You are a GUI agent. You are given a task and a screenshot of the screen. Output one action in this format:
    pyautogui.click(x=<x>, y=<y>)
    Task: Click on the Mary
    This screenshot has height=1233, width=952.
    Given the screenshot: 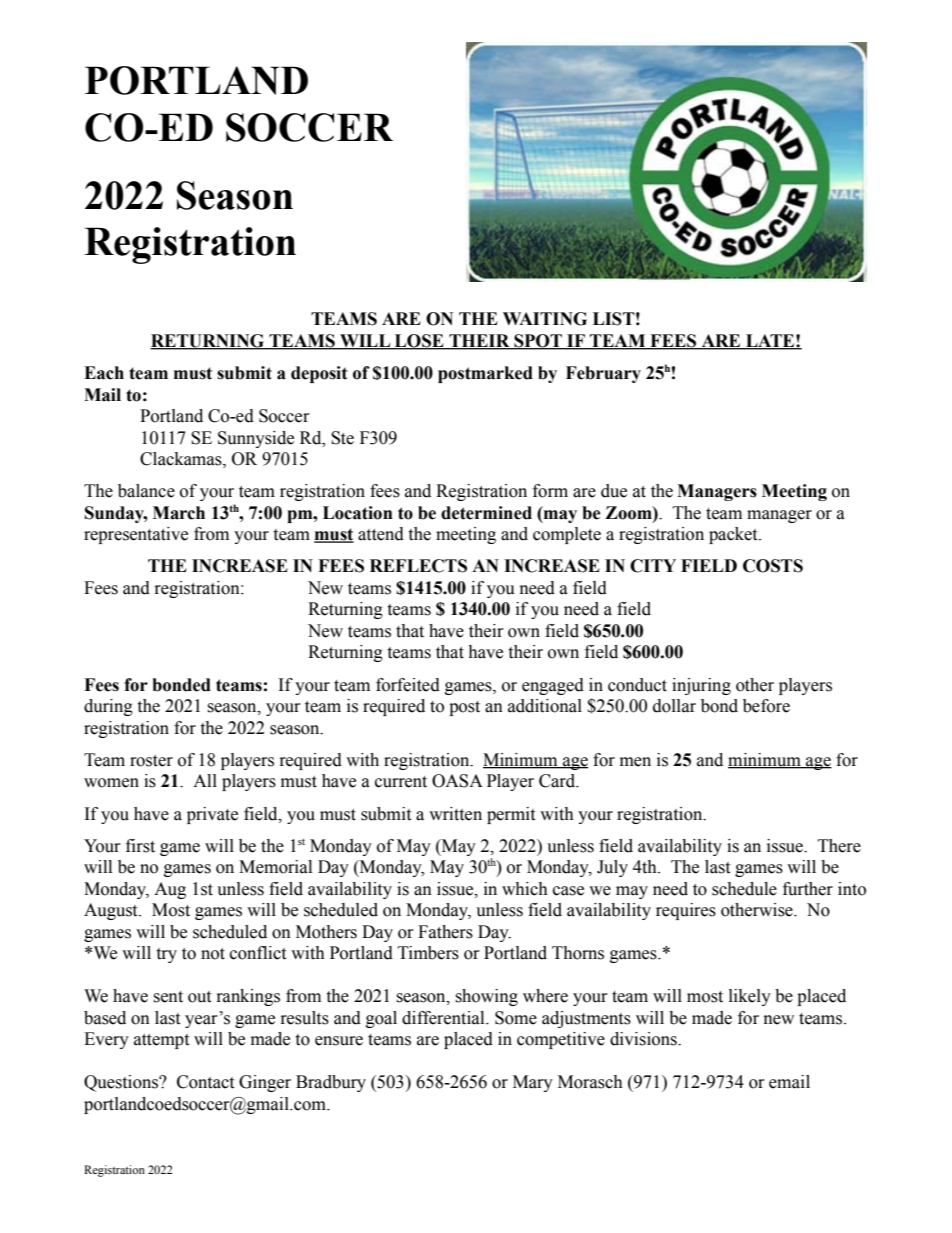 What is the action you would take?
    pyautogui.click(x=533, y=1083)
